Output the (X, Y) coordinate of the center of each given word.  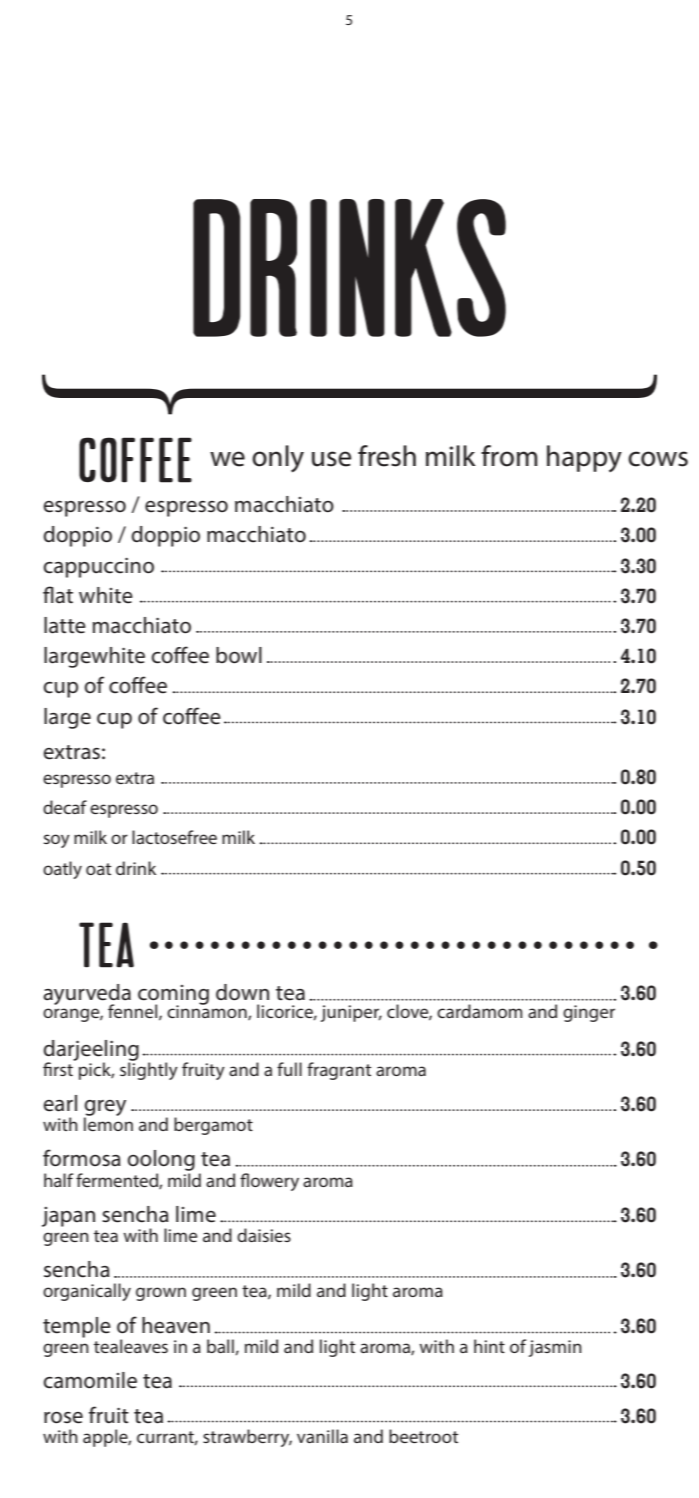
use (331, 459)
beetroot (423, 1436)
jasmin (555, 1348)
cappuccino (98, 567)
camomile (90, 1380)
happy (584, 458)
